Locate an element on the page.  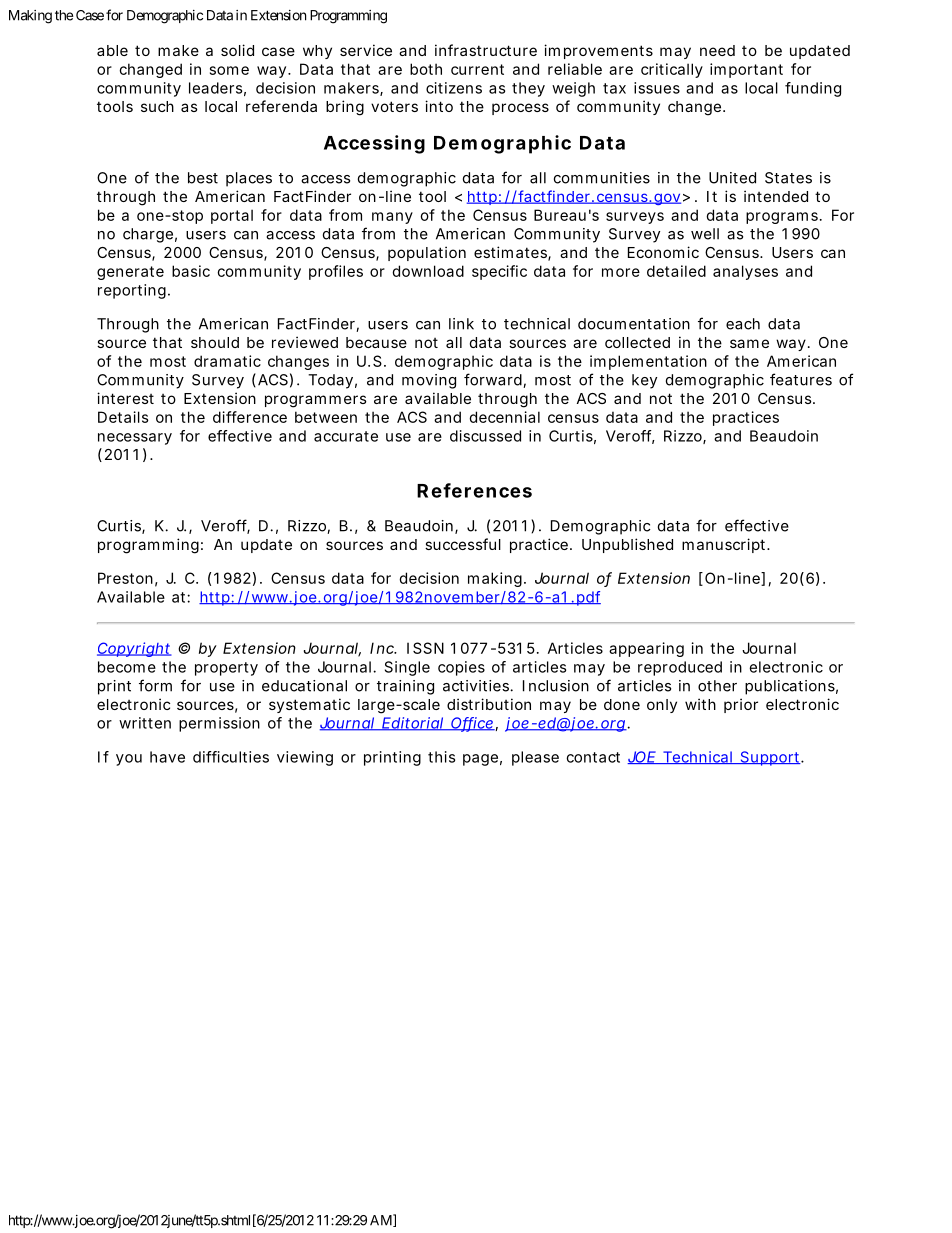
decennial is located at coordinates (504, 417).
